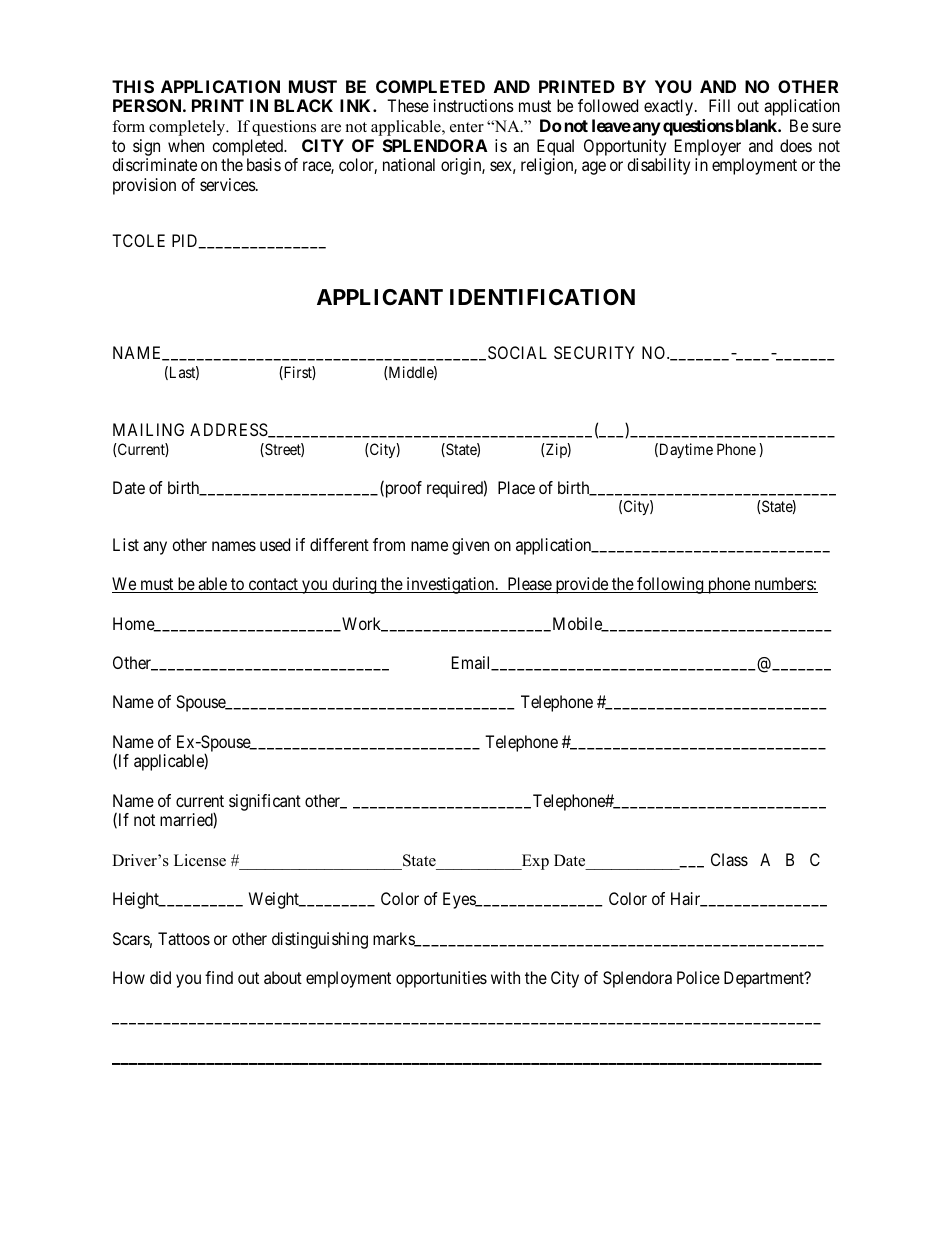 Image resolution: width=952 pixels, height=1233 pixels. Describe the element at coordinates (474, 105) in the page. I see `instructions` at that location.
